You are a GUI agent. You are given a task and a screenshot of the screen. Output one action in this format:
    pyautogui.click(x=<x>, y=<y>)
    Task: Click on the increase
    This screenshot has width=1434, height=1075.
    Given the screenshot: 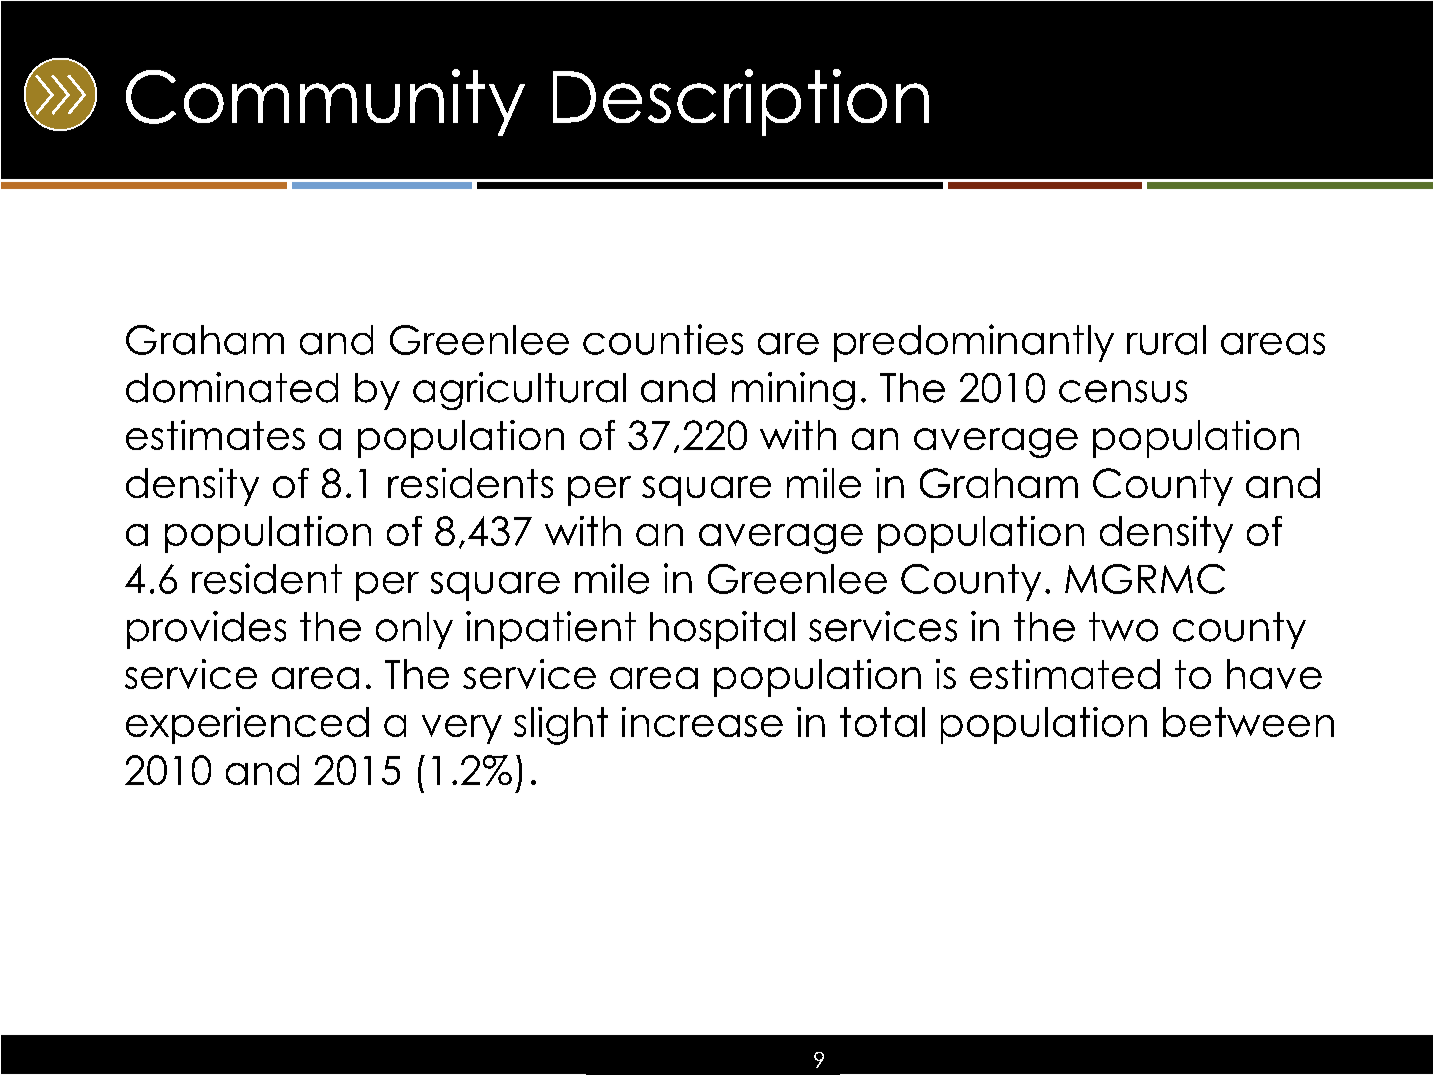 What is the action you would take?
    pyautogui.click(x=702, y=722)
